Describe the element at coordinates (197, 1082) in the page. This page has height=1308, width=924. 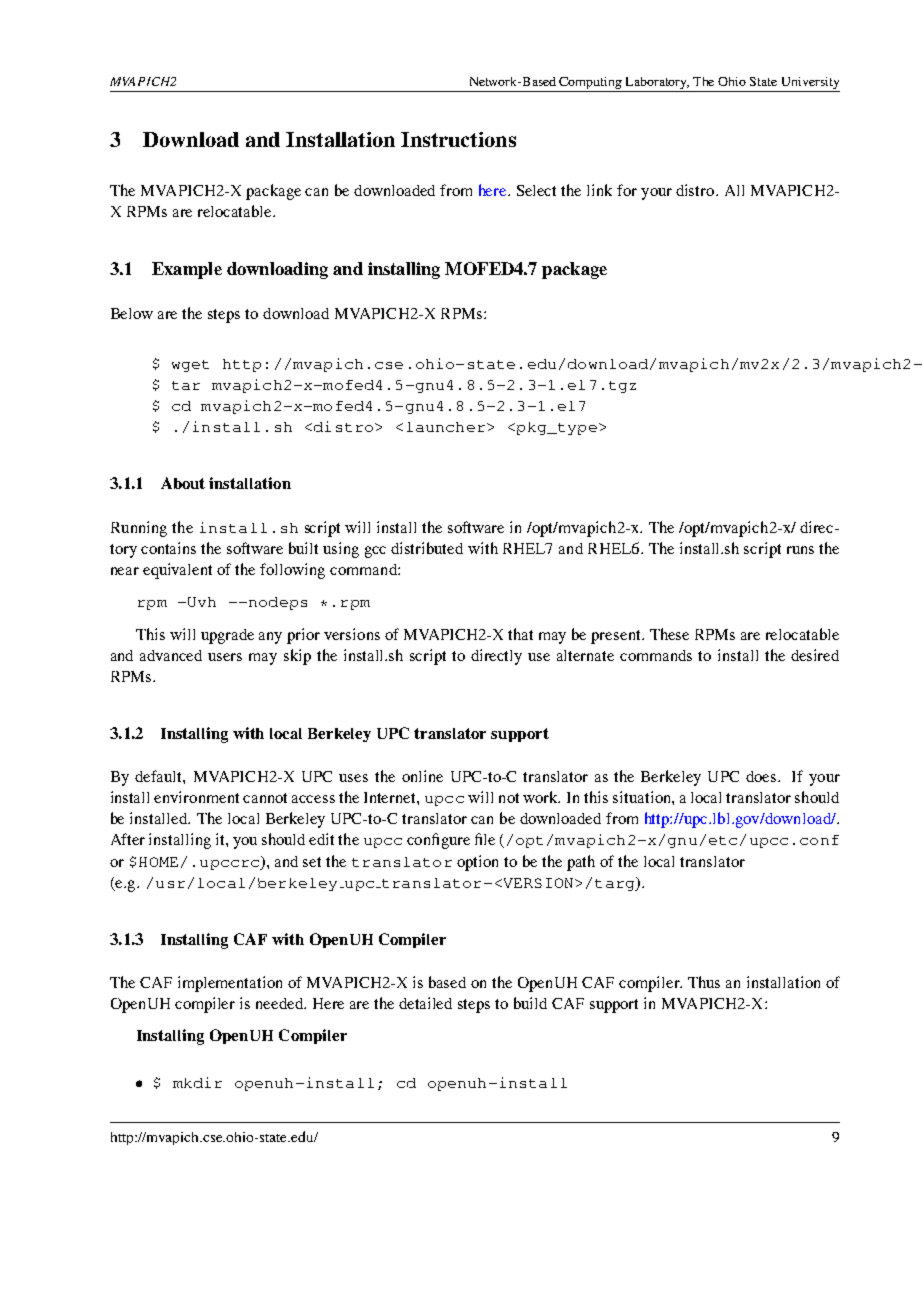
I see `mkdir` at that location.
